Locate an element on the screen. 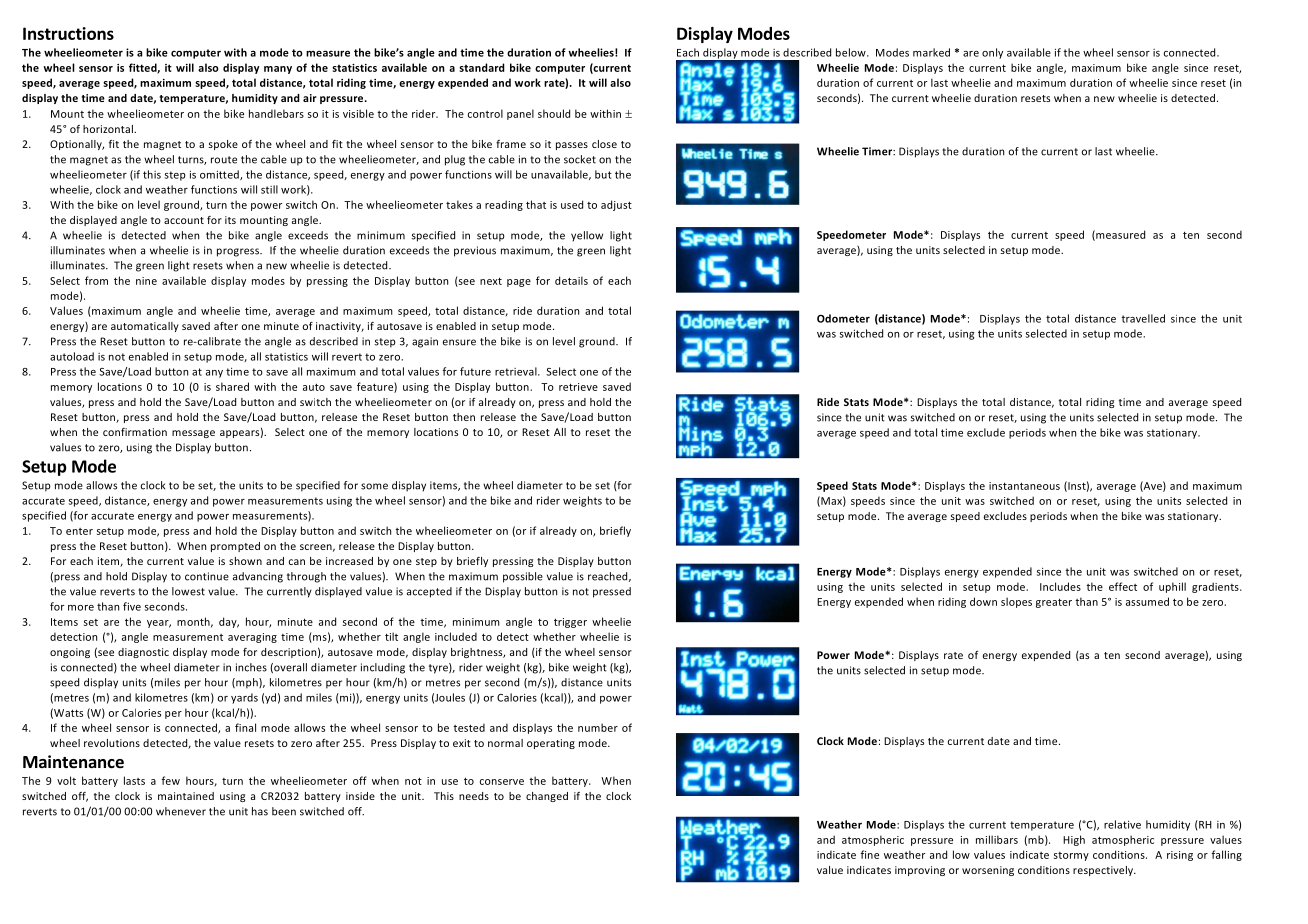 This screenshot has height=924, width=1308. changed is located at coordinates (547, 797).
